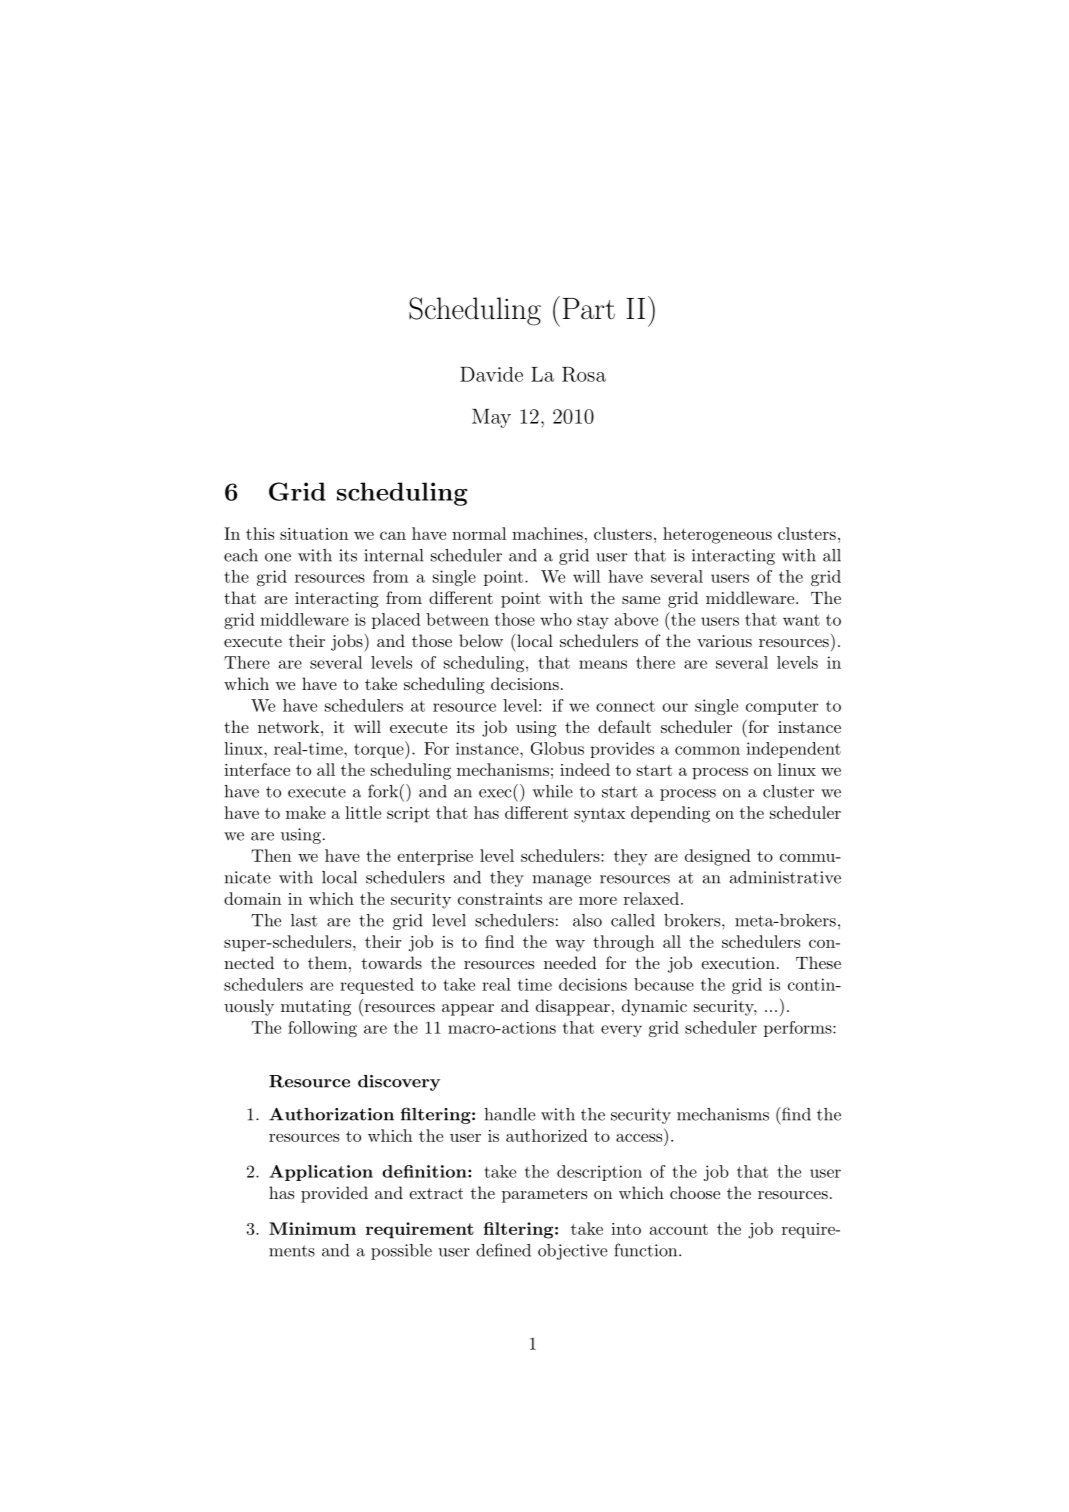  What do you see at coordinates (544, 1195) in the document?
I see `parameters` at bounding box center [544, 1195].
